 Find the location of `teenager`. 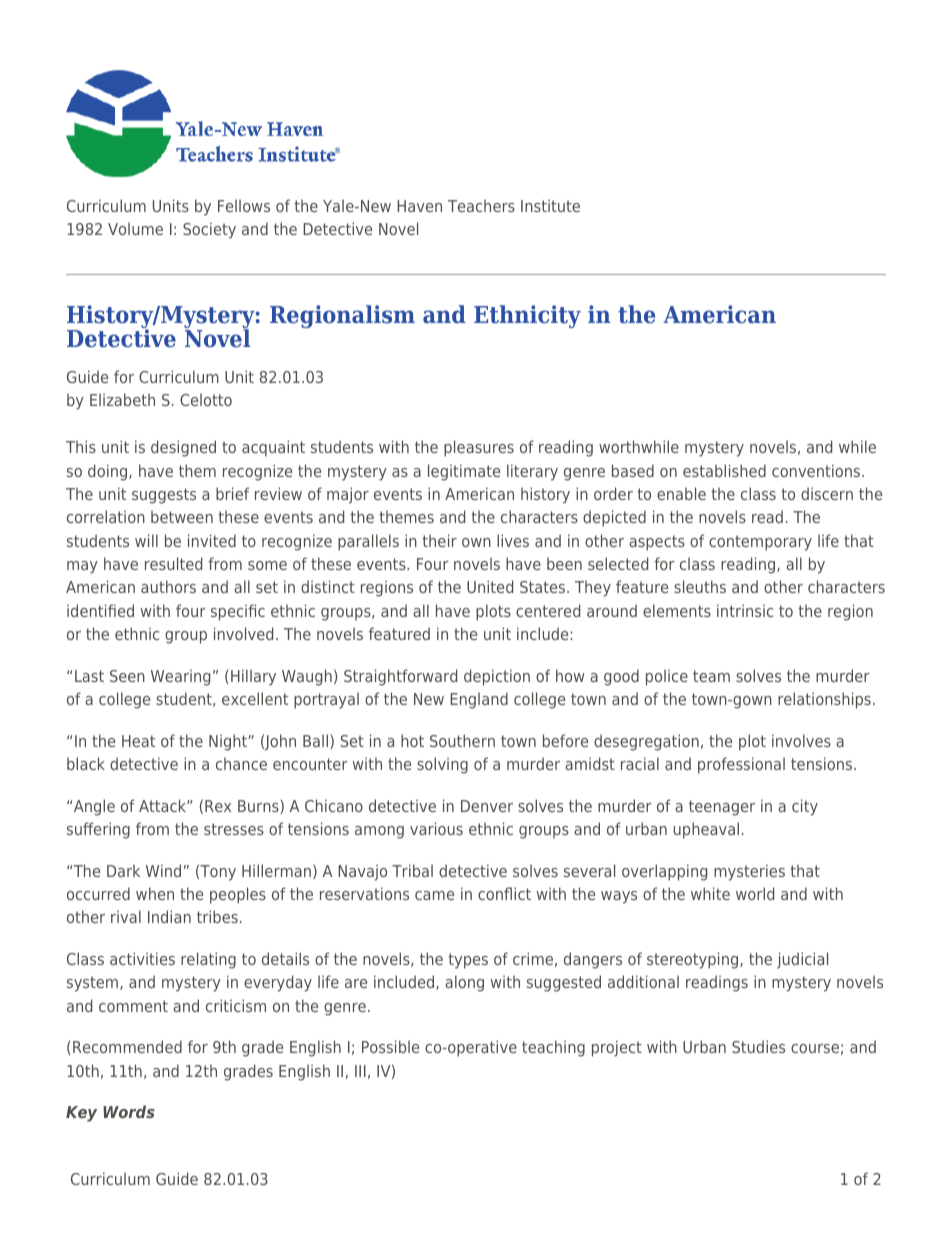

teenager is located at coordinates (722, 808).
